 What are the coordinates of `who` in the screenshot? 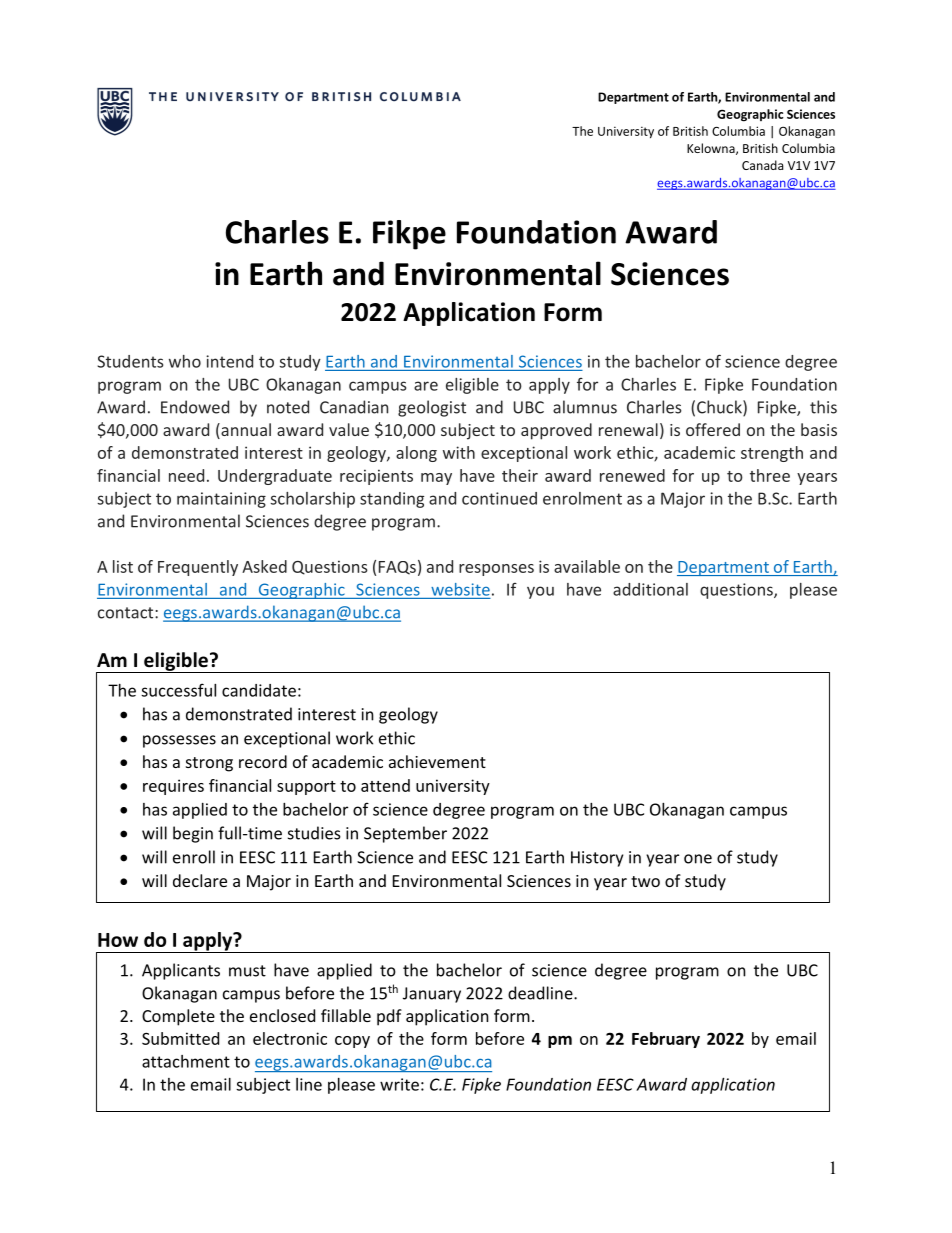 It's located at (185, 361).
